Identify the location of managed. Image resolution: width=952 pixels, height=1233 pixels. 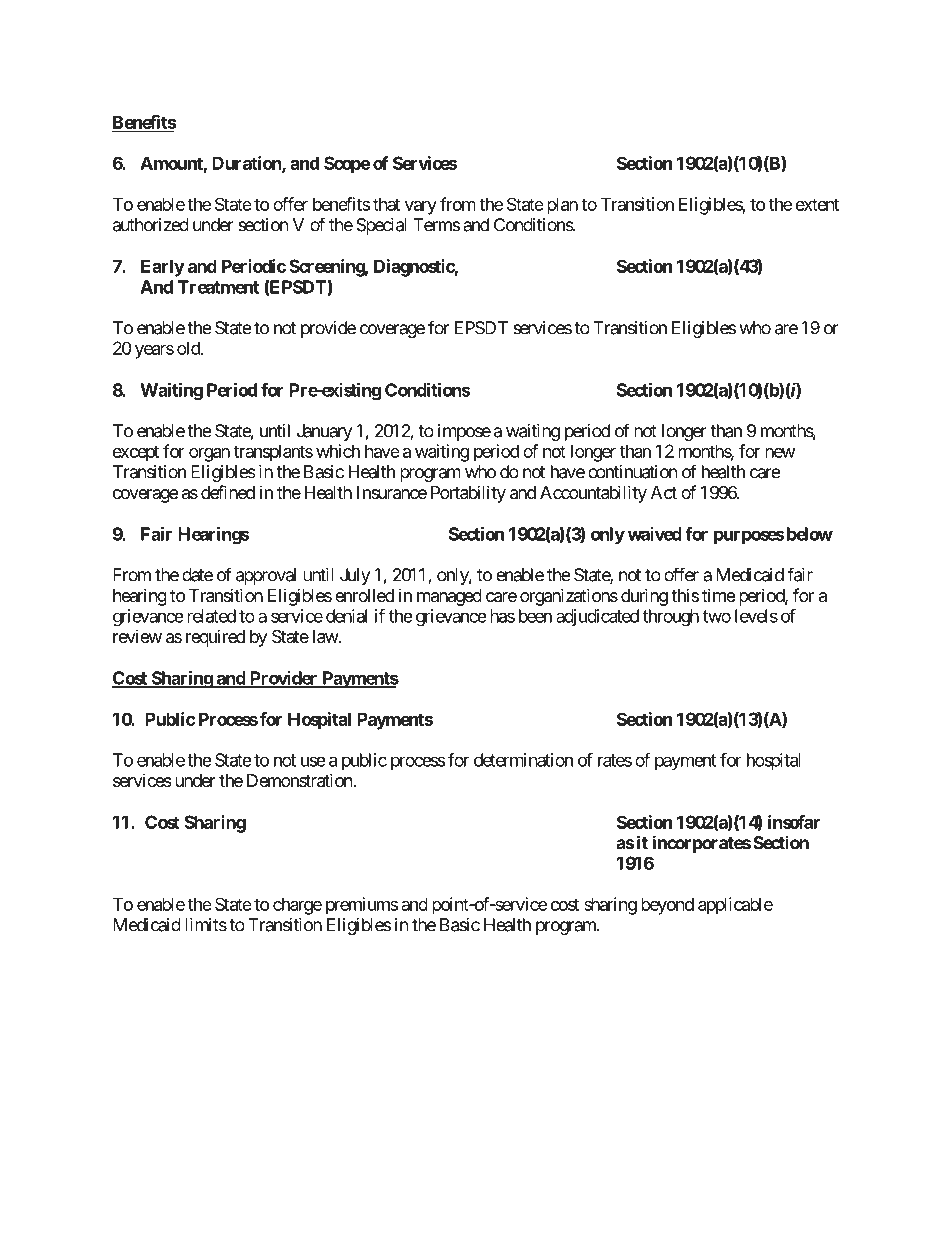
(449, 597).
